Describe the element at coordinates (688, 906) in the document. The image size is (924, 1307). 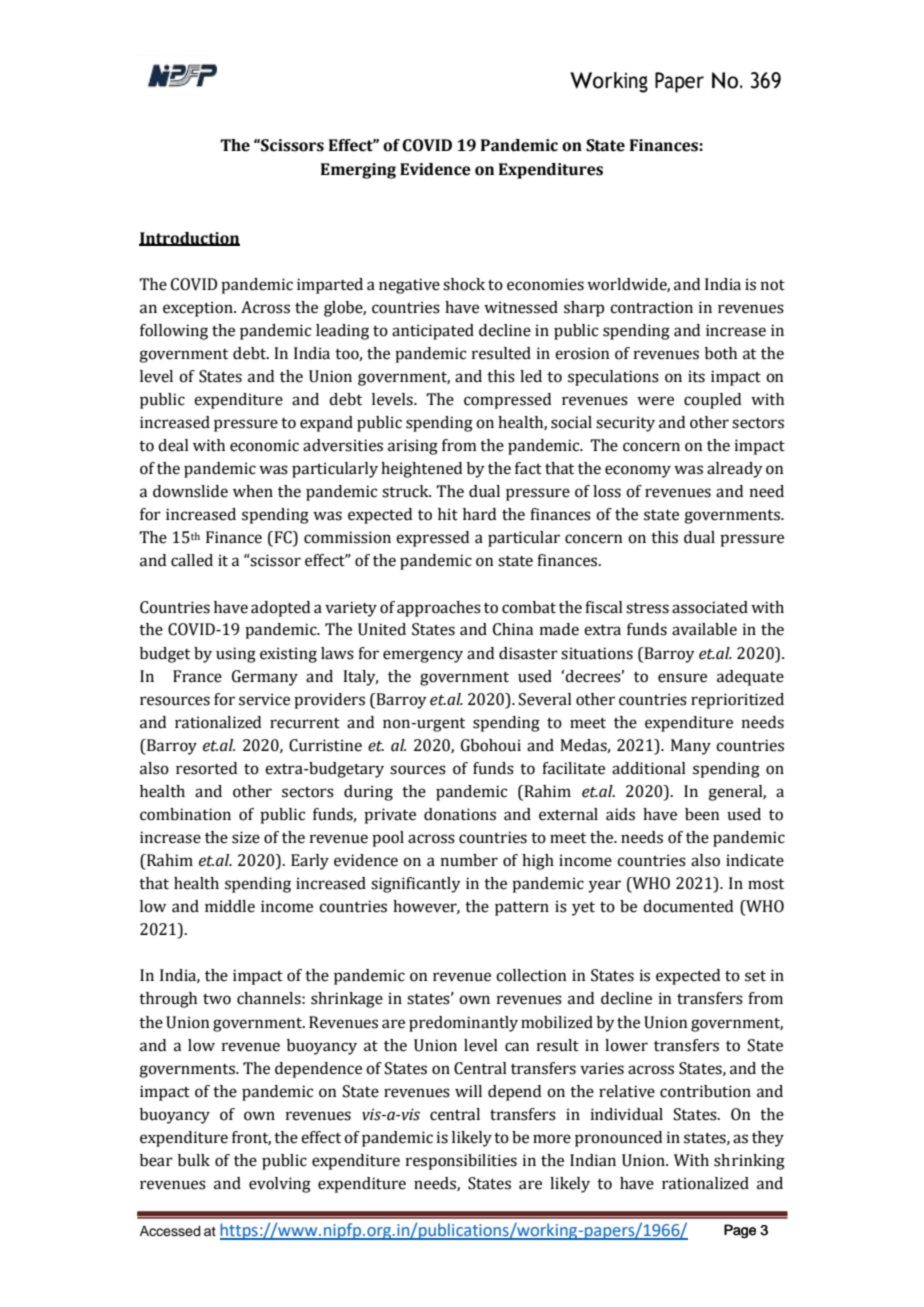
I see `documented` at that location.
